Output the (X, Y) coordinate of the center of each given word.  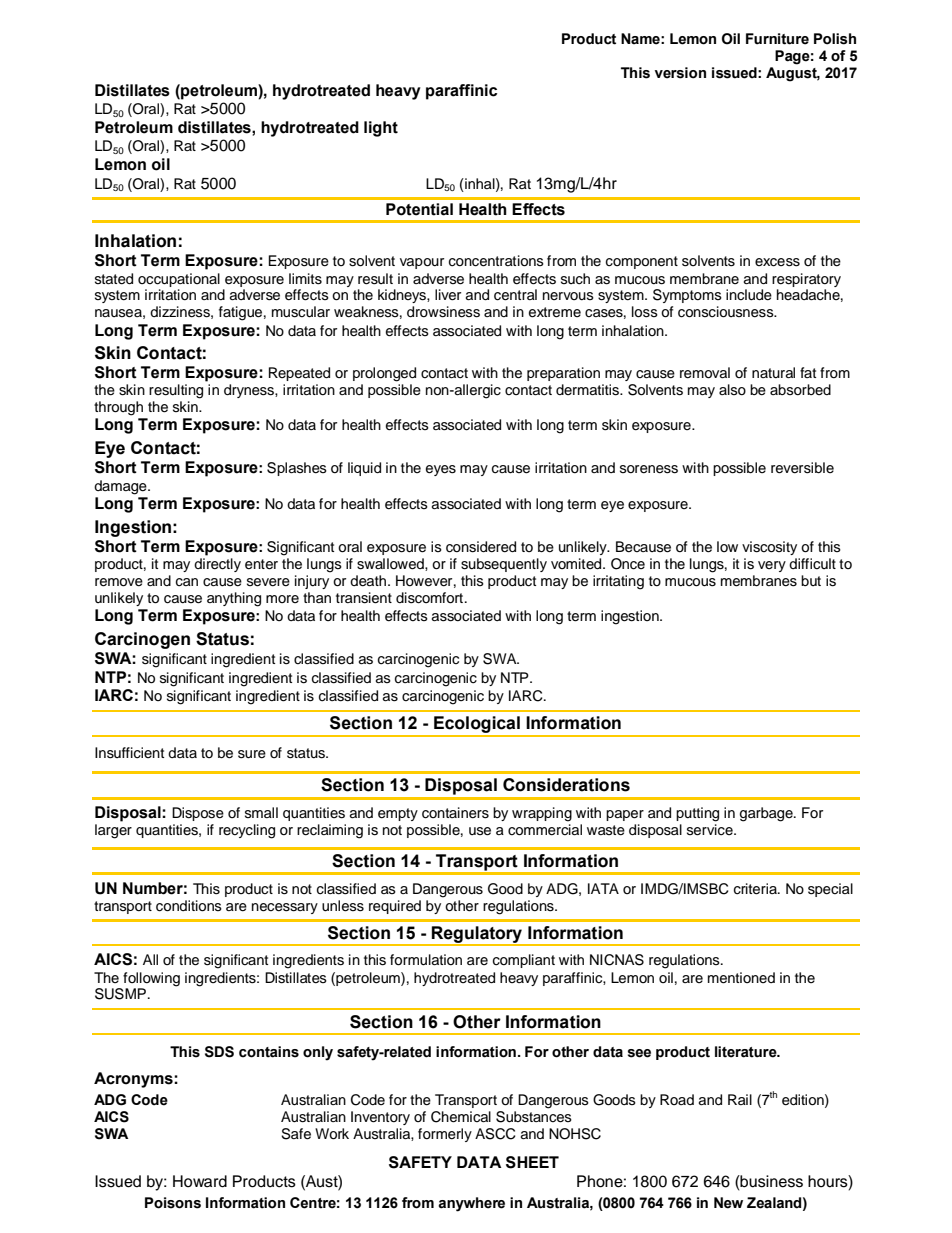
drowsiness (443, 312)
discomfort (429, 598)
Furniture (777, 39)
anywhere (471, 1204)
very (772, 566)
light (381, 129)
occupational (179, 280)
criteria (756, 889)
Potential (419, 209)
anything (234, 599)
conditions (189, 906)
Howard (200, 1181)
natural (773, 372)
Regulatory (477, 935)
